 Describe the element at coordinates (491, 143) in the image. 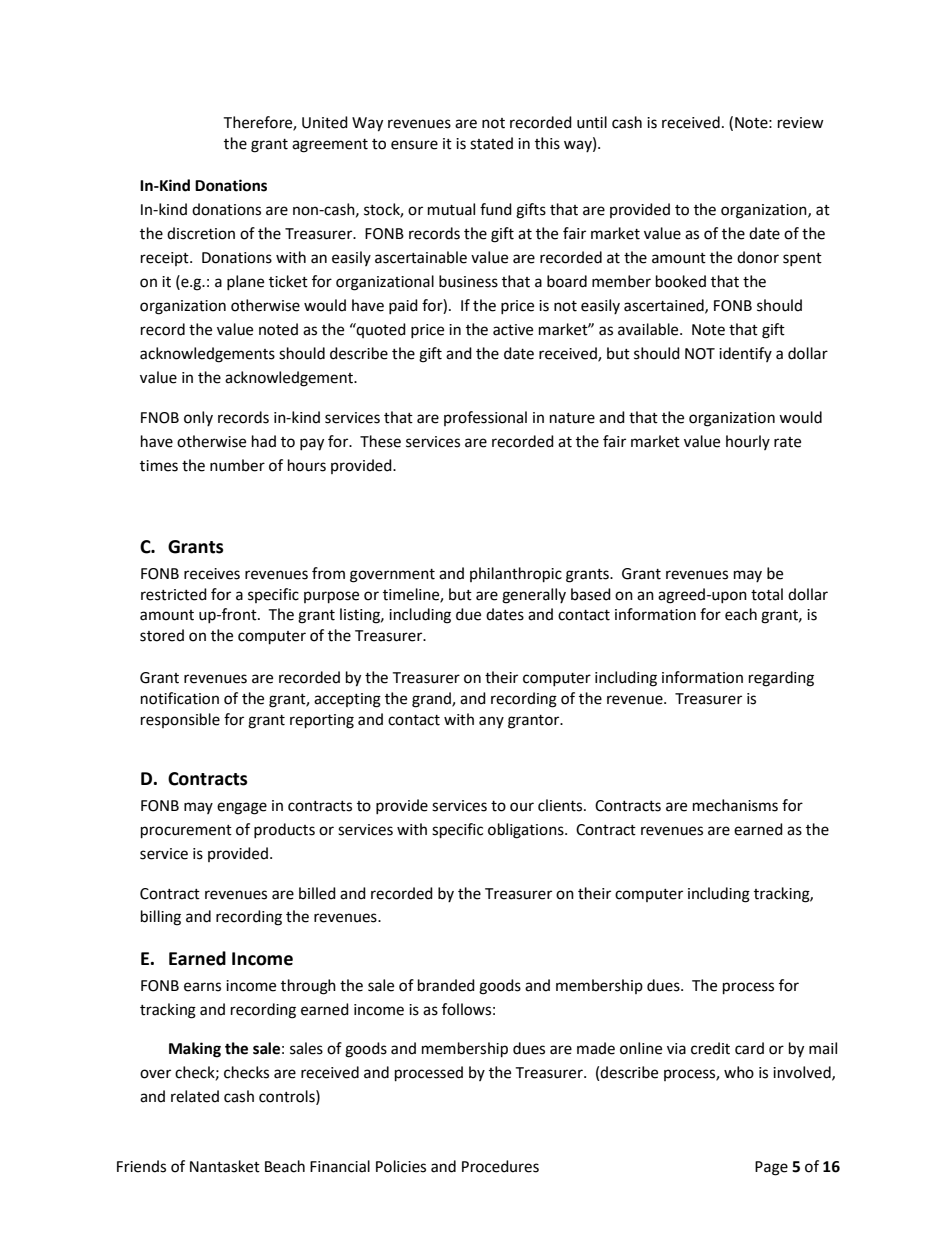

I see `stated` at that location.
